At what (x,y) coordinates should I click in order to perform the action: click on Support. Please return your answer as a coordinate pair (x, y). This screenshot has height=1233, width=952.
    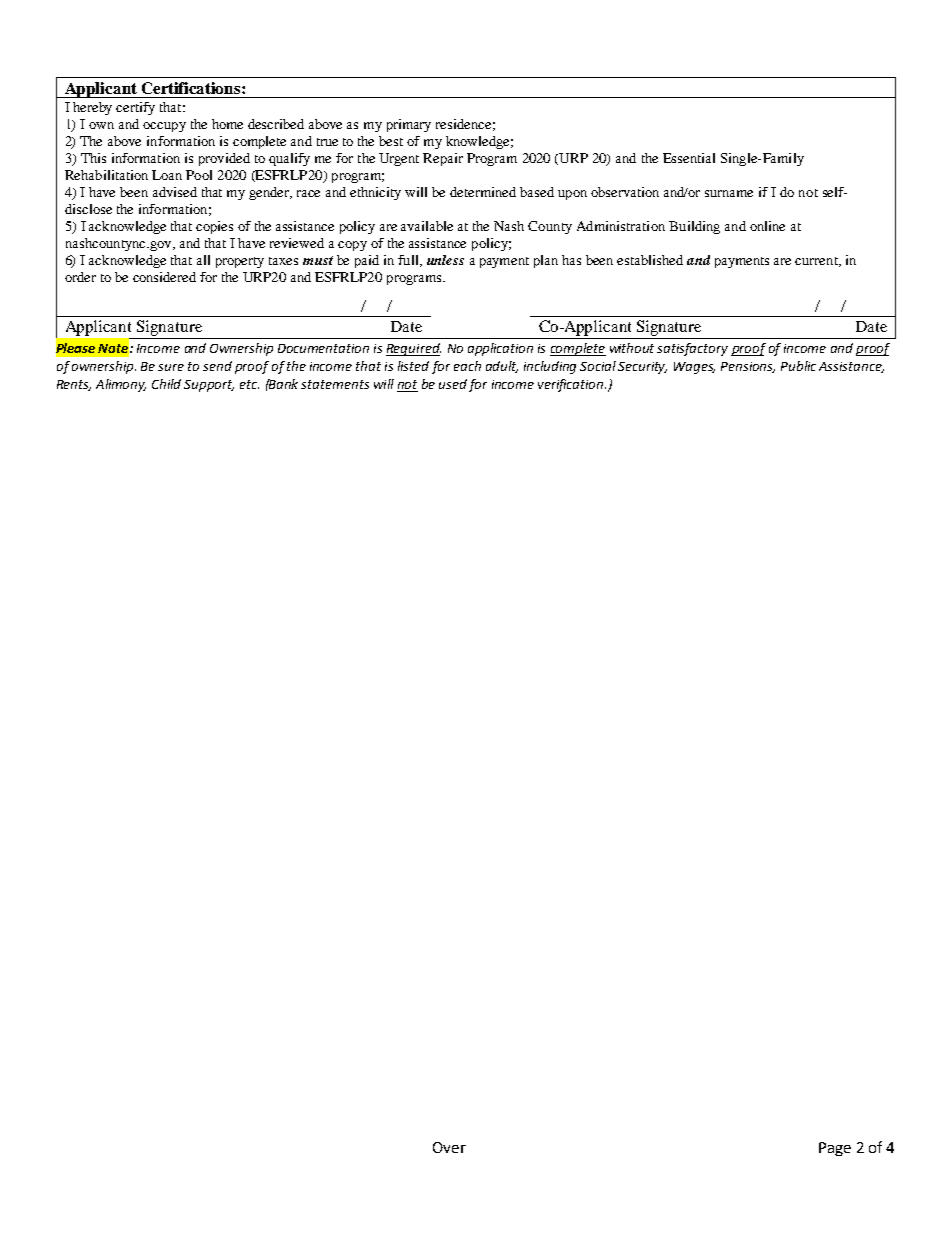
    Looking at the image, I should click on (209, 386).
